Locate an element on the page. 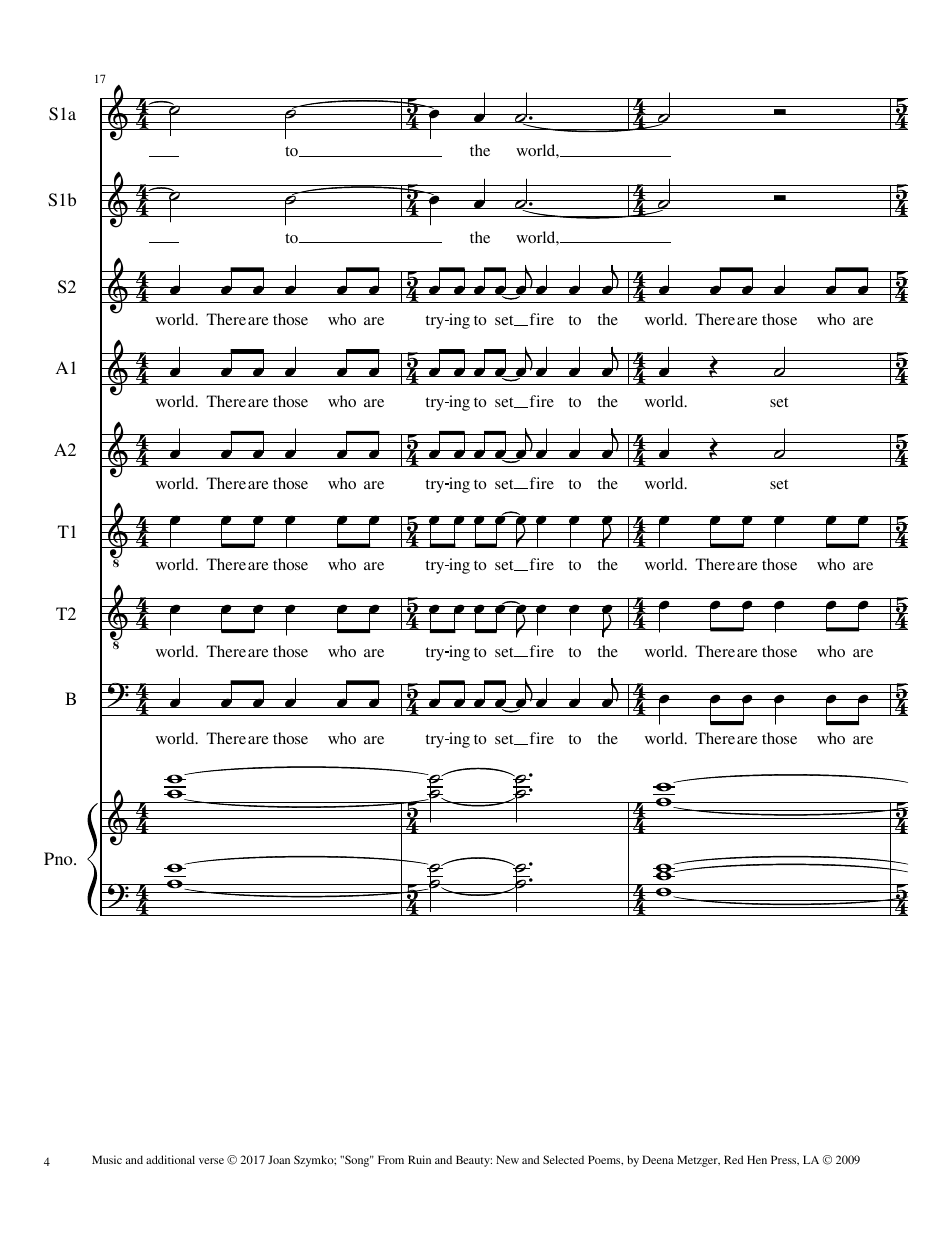 The image size is (952, 1233). Red is located at coordinates (734, 1159).
